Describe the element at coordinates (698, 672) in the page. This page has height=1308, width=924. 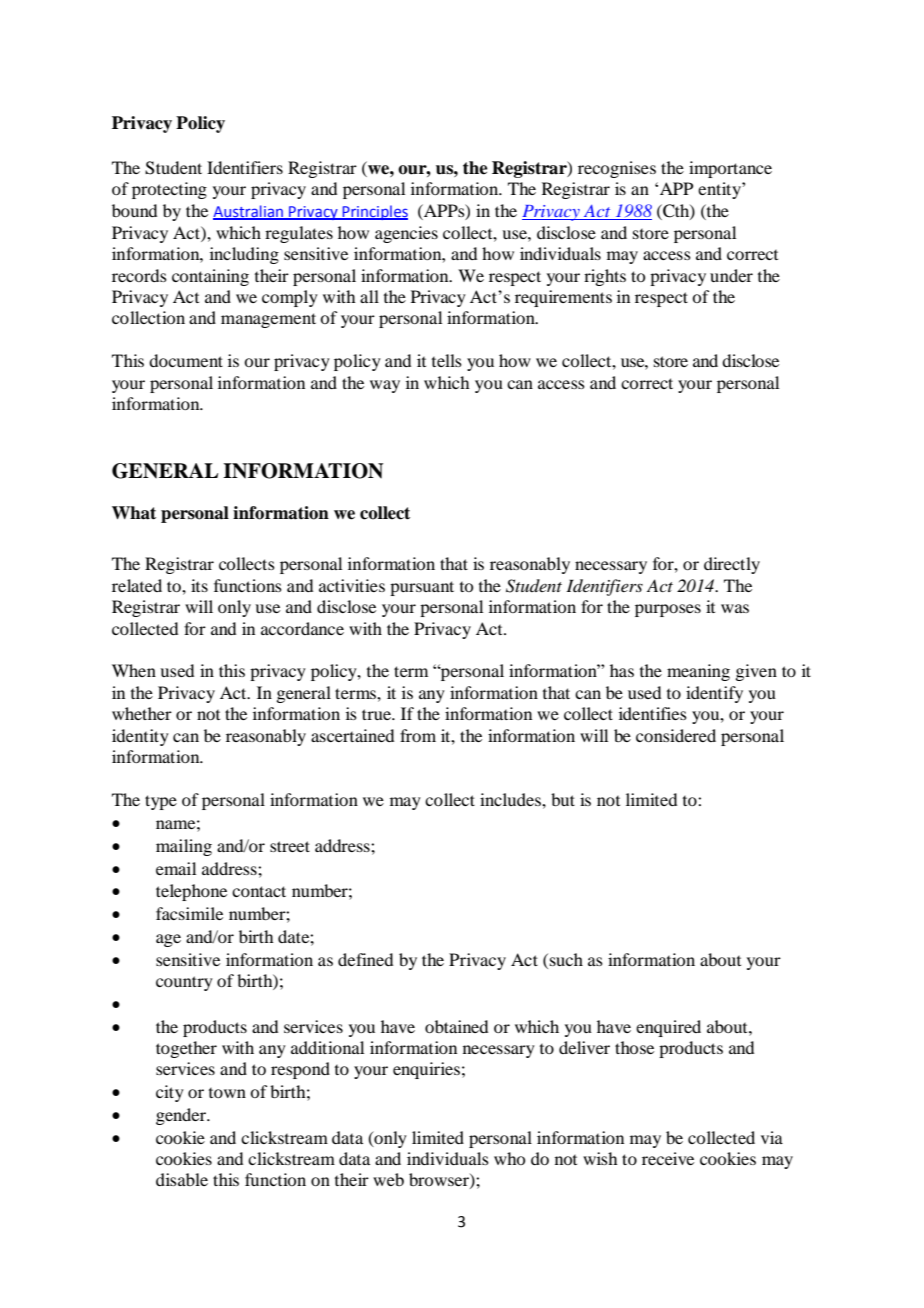
I see `meaning` at that location.
